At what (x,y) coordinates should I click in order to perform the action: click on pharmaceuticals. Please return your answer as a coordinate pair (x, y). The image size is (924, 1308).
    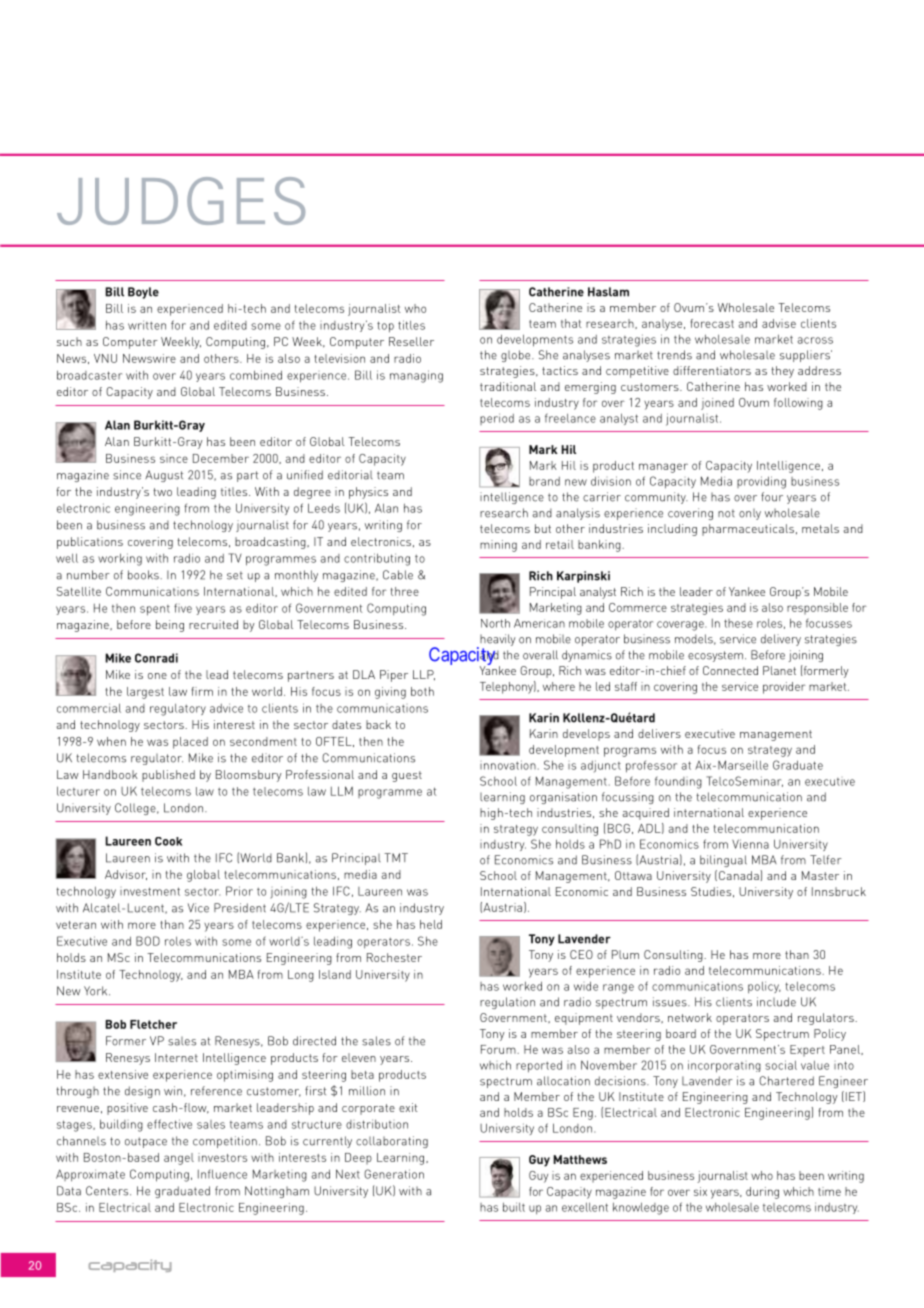
    Looking at the image, I should click on (748, 530).
